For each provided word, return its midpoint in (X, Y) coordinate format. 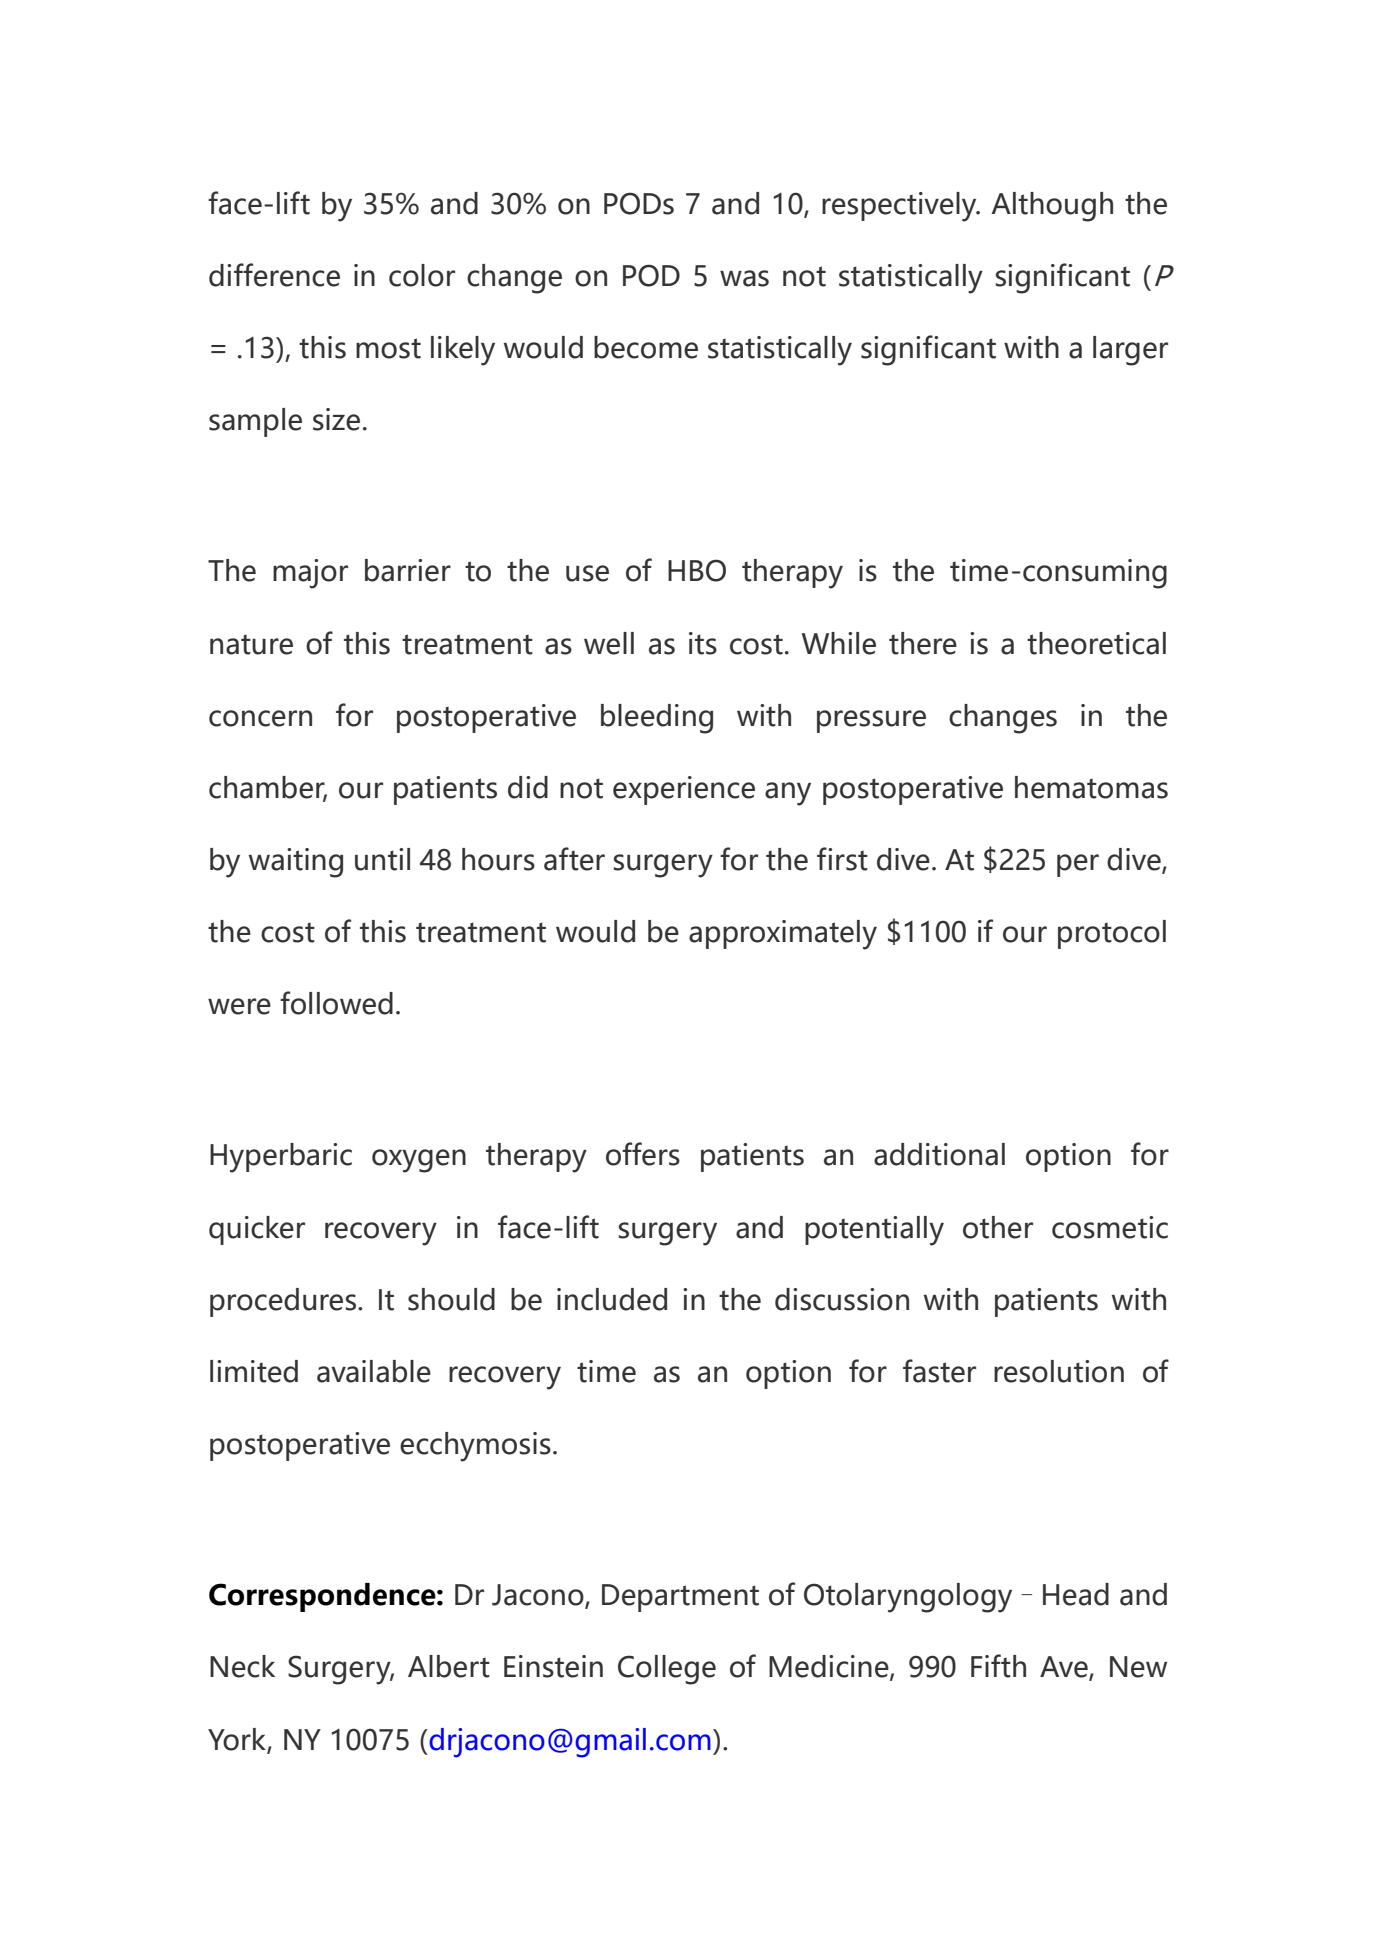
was (744, 278)
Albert (449, 1666)
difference (274, 275)
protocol (1112, 934)
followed (336, 1003)
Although (1052, 207)
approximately (783, 935)
